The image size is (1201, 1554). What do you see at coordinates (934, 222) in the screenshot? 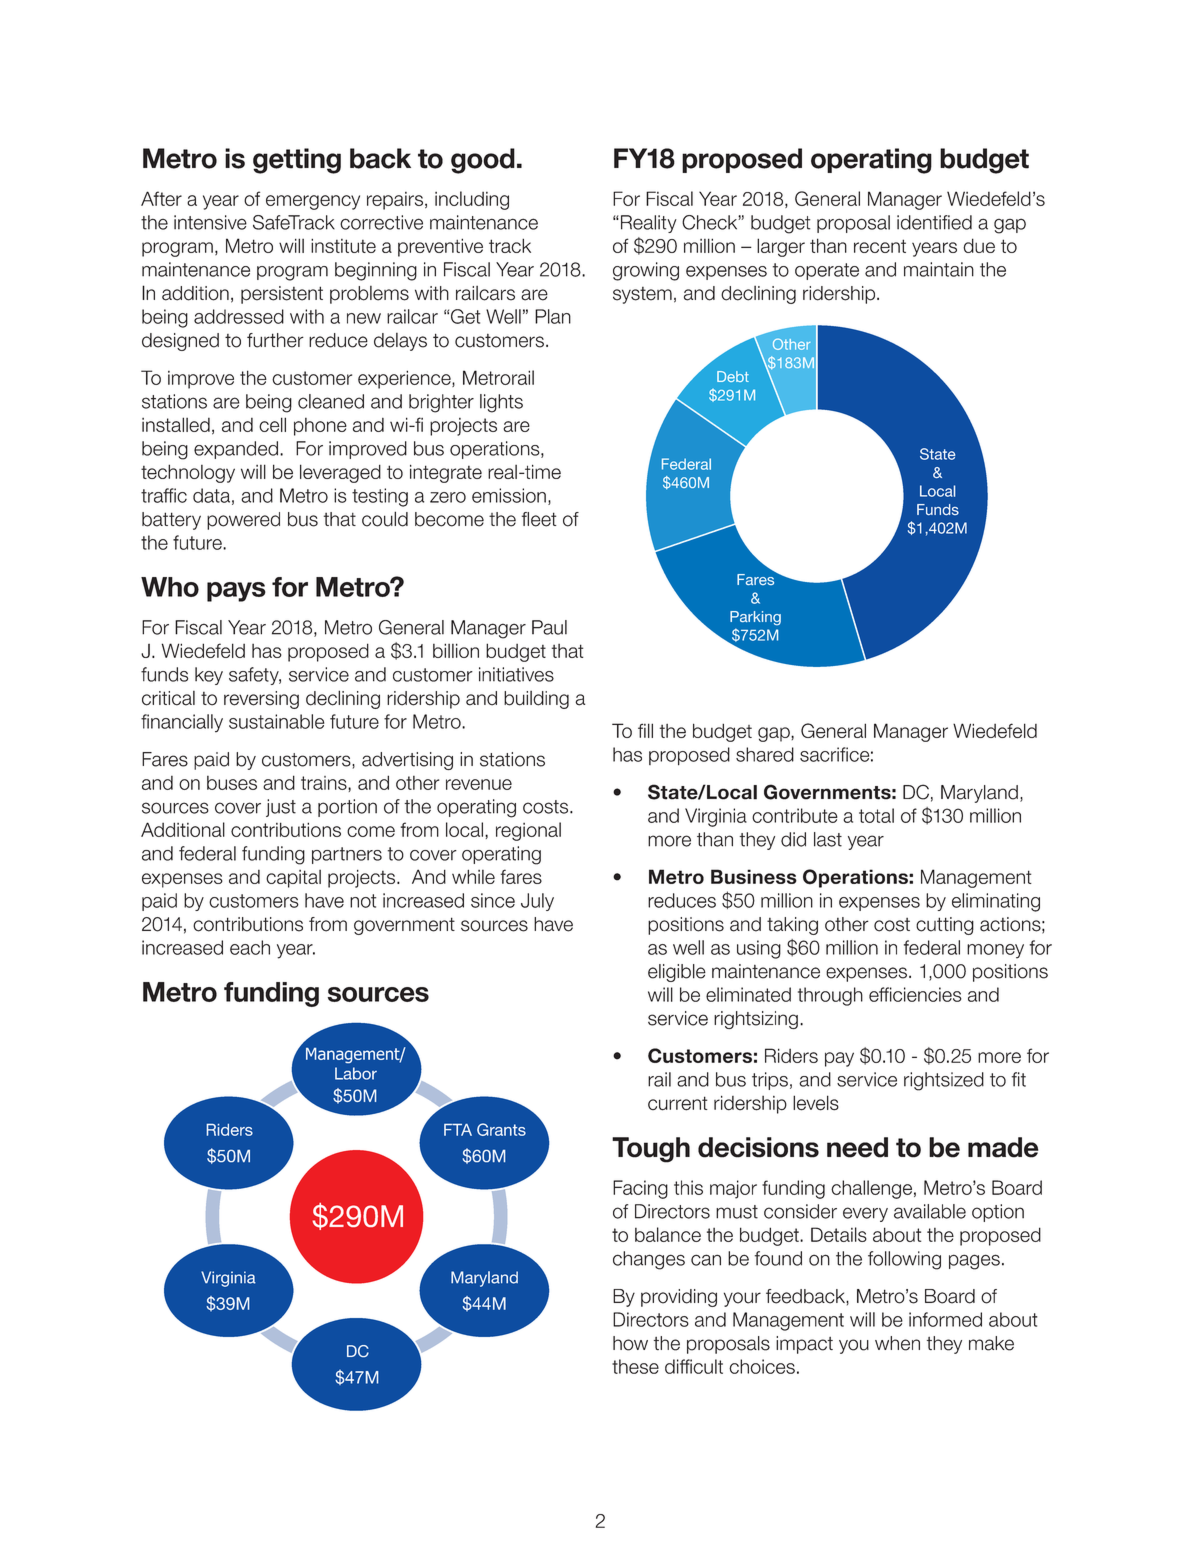
I see `identified` at bounding box center [934, 222].
